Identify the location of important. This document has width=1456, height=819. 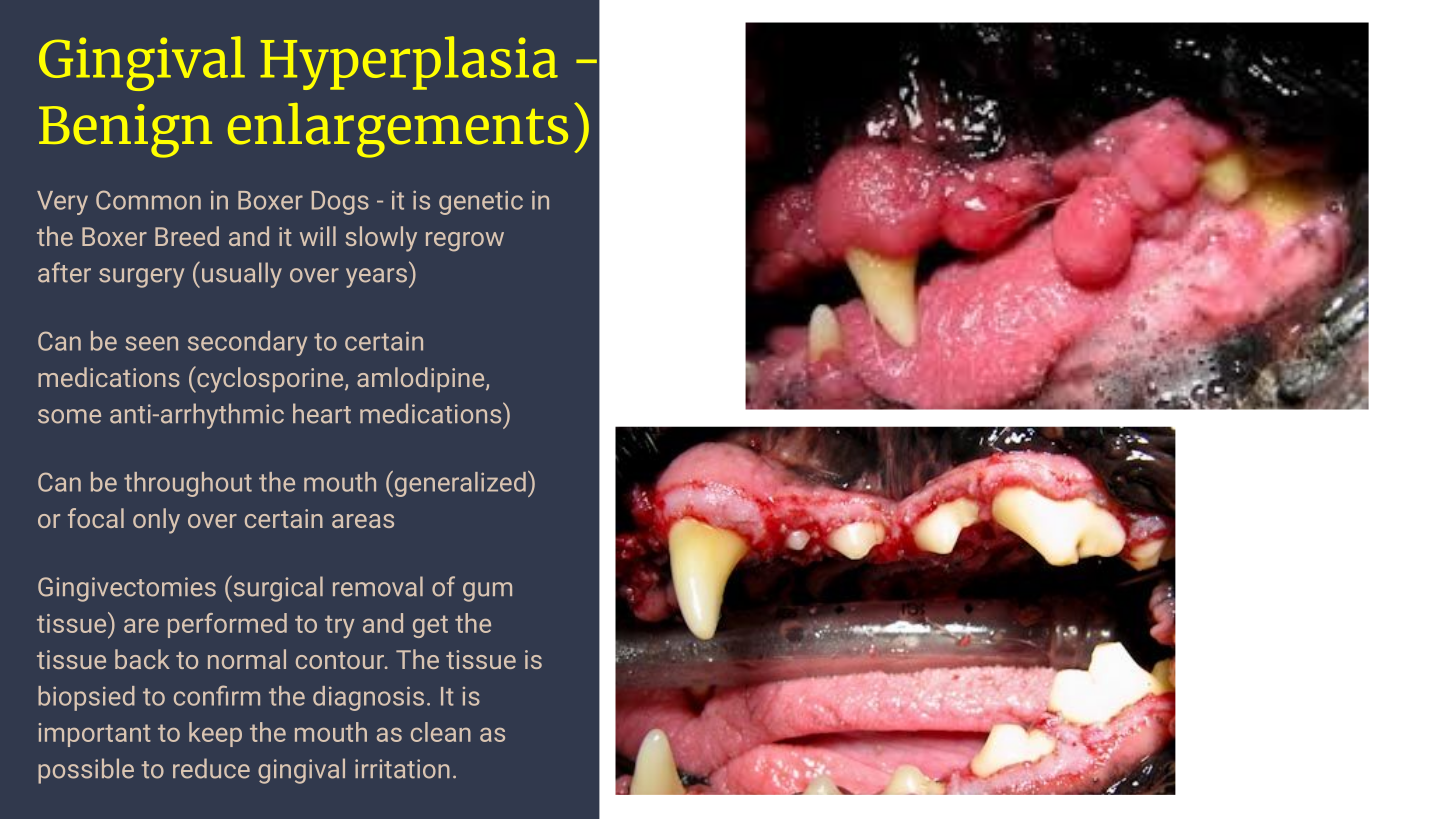
(94, 735).
